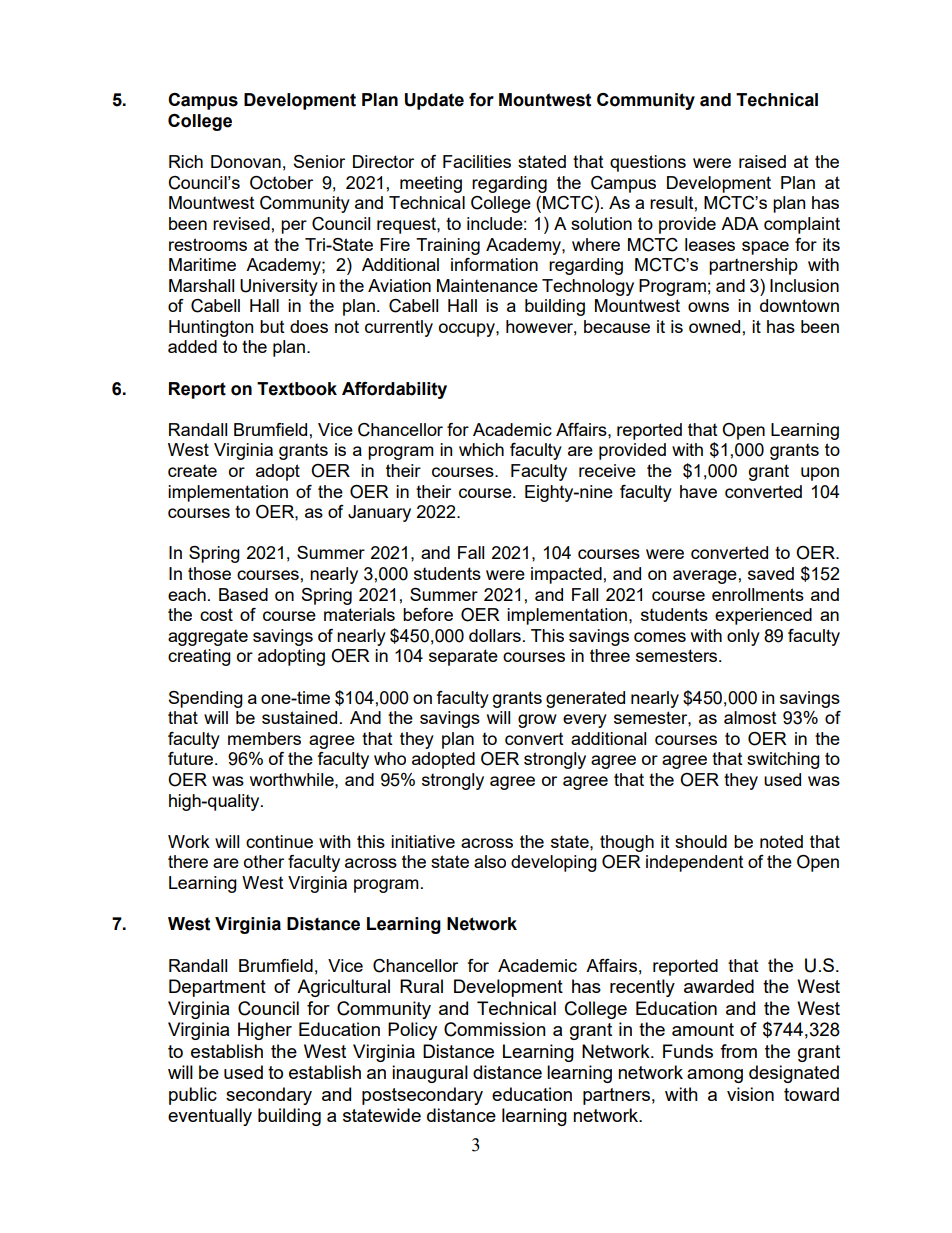 The image size is (952, 1233). I want to click on grow, so click(537, 721).
